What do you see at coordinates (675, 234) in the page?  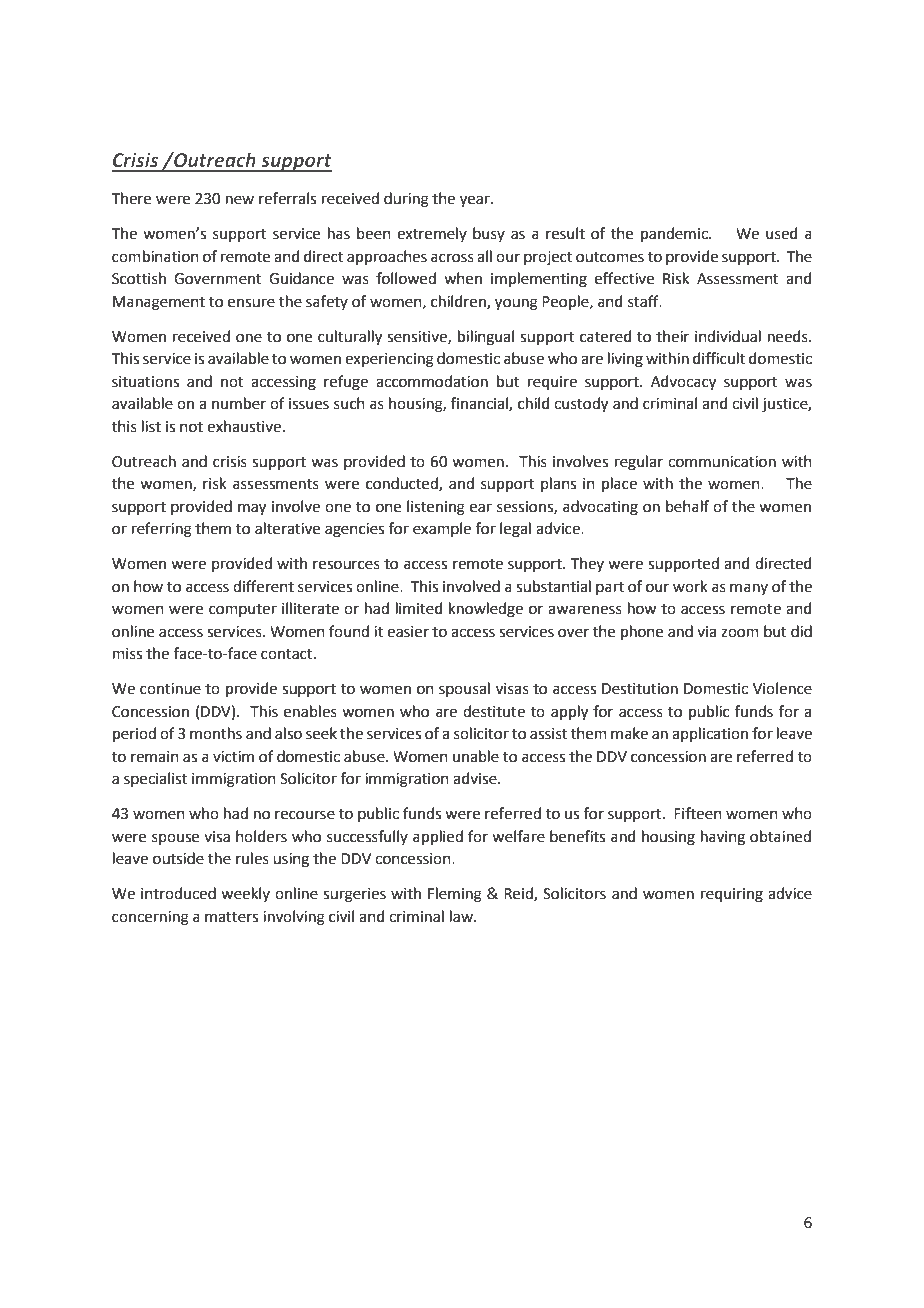 I see `pandemic` at bounding box center [675, 234].
